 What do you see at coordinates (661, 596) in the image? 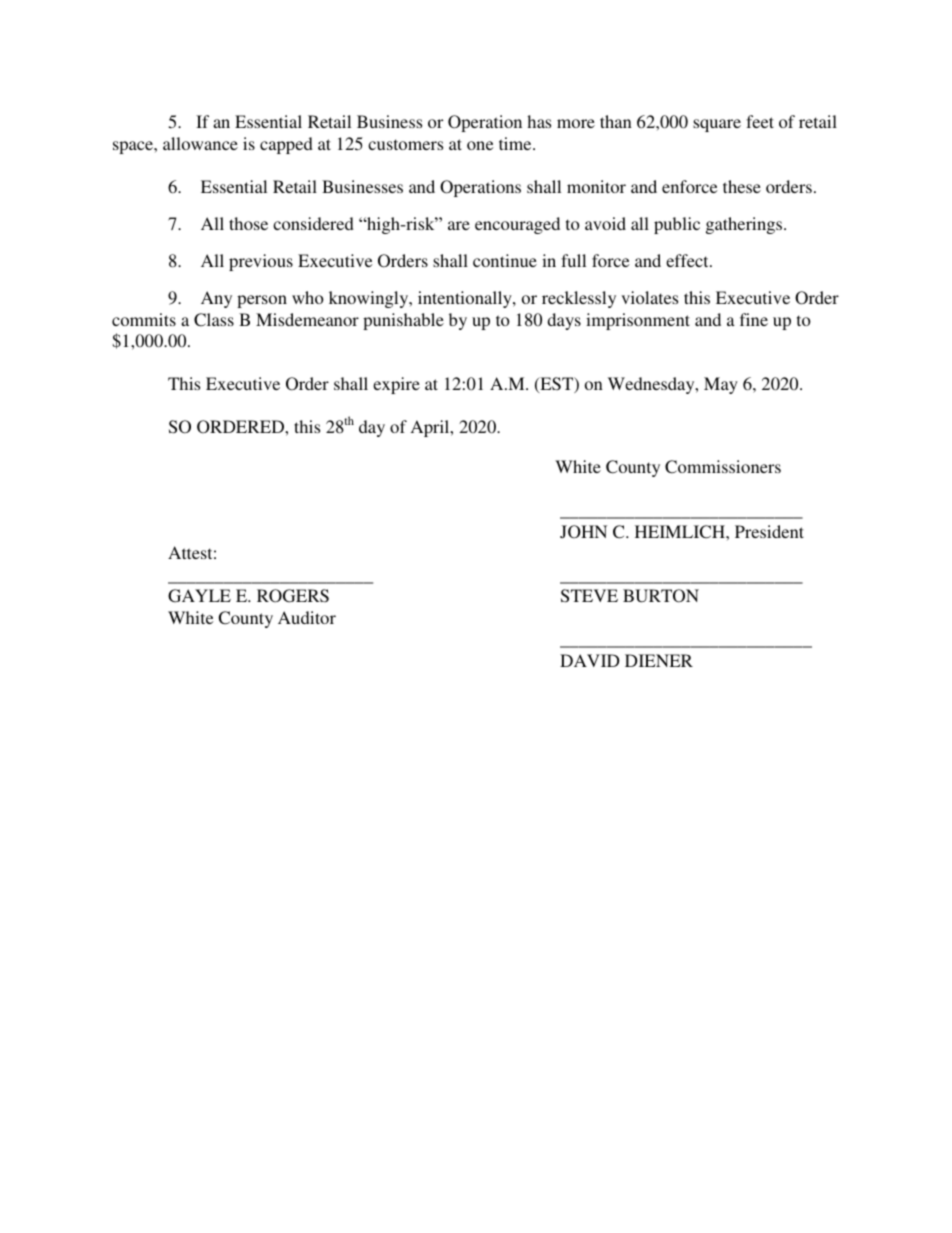
I see `BURTON` at bounding box center [661, 596].
